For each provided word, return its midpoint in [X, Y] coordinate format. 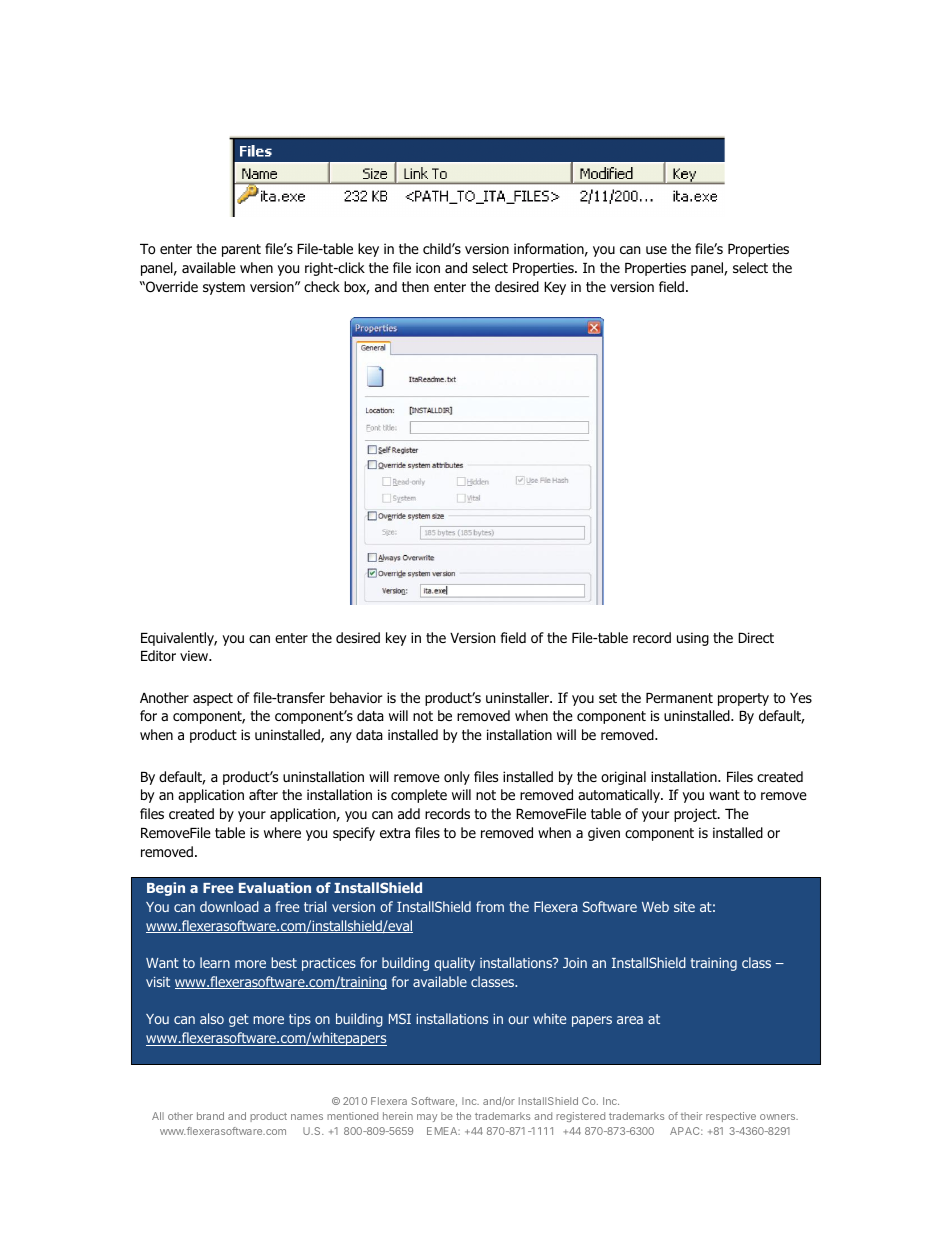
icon [428, 267]
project [696, 815]
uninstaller [519, 697]
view [195, 655]
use [656, 250]
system [224, 288]
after [263, 794]
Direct [756, 637]
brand [210, 1116]
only [457, 778]
